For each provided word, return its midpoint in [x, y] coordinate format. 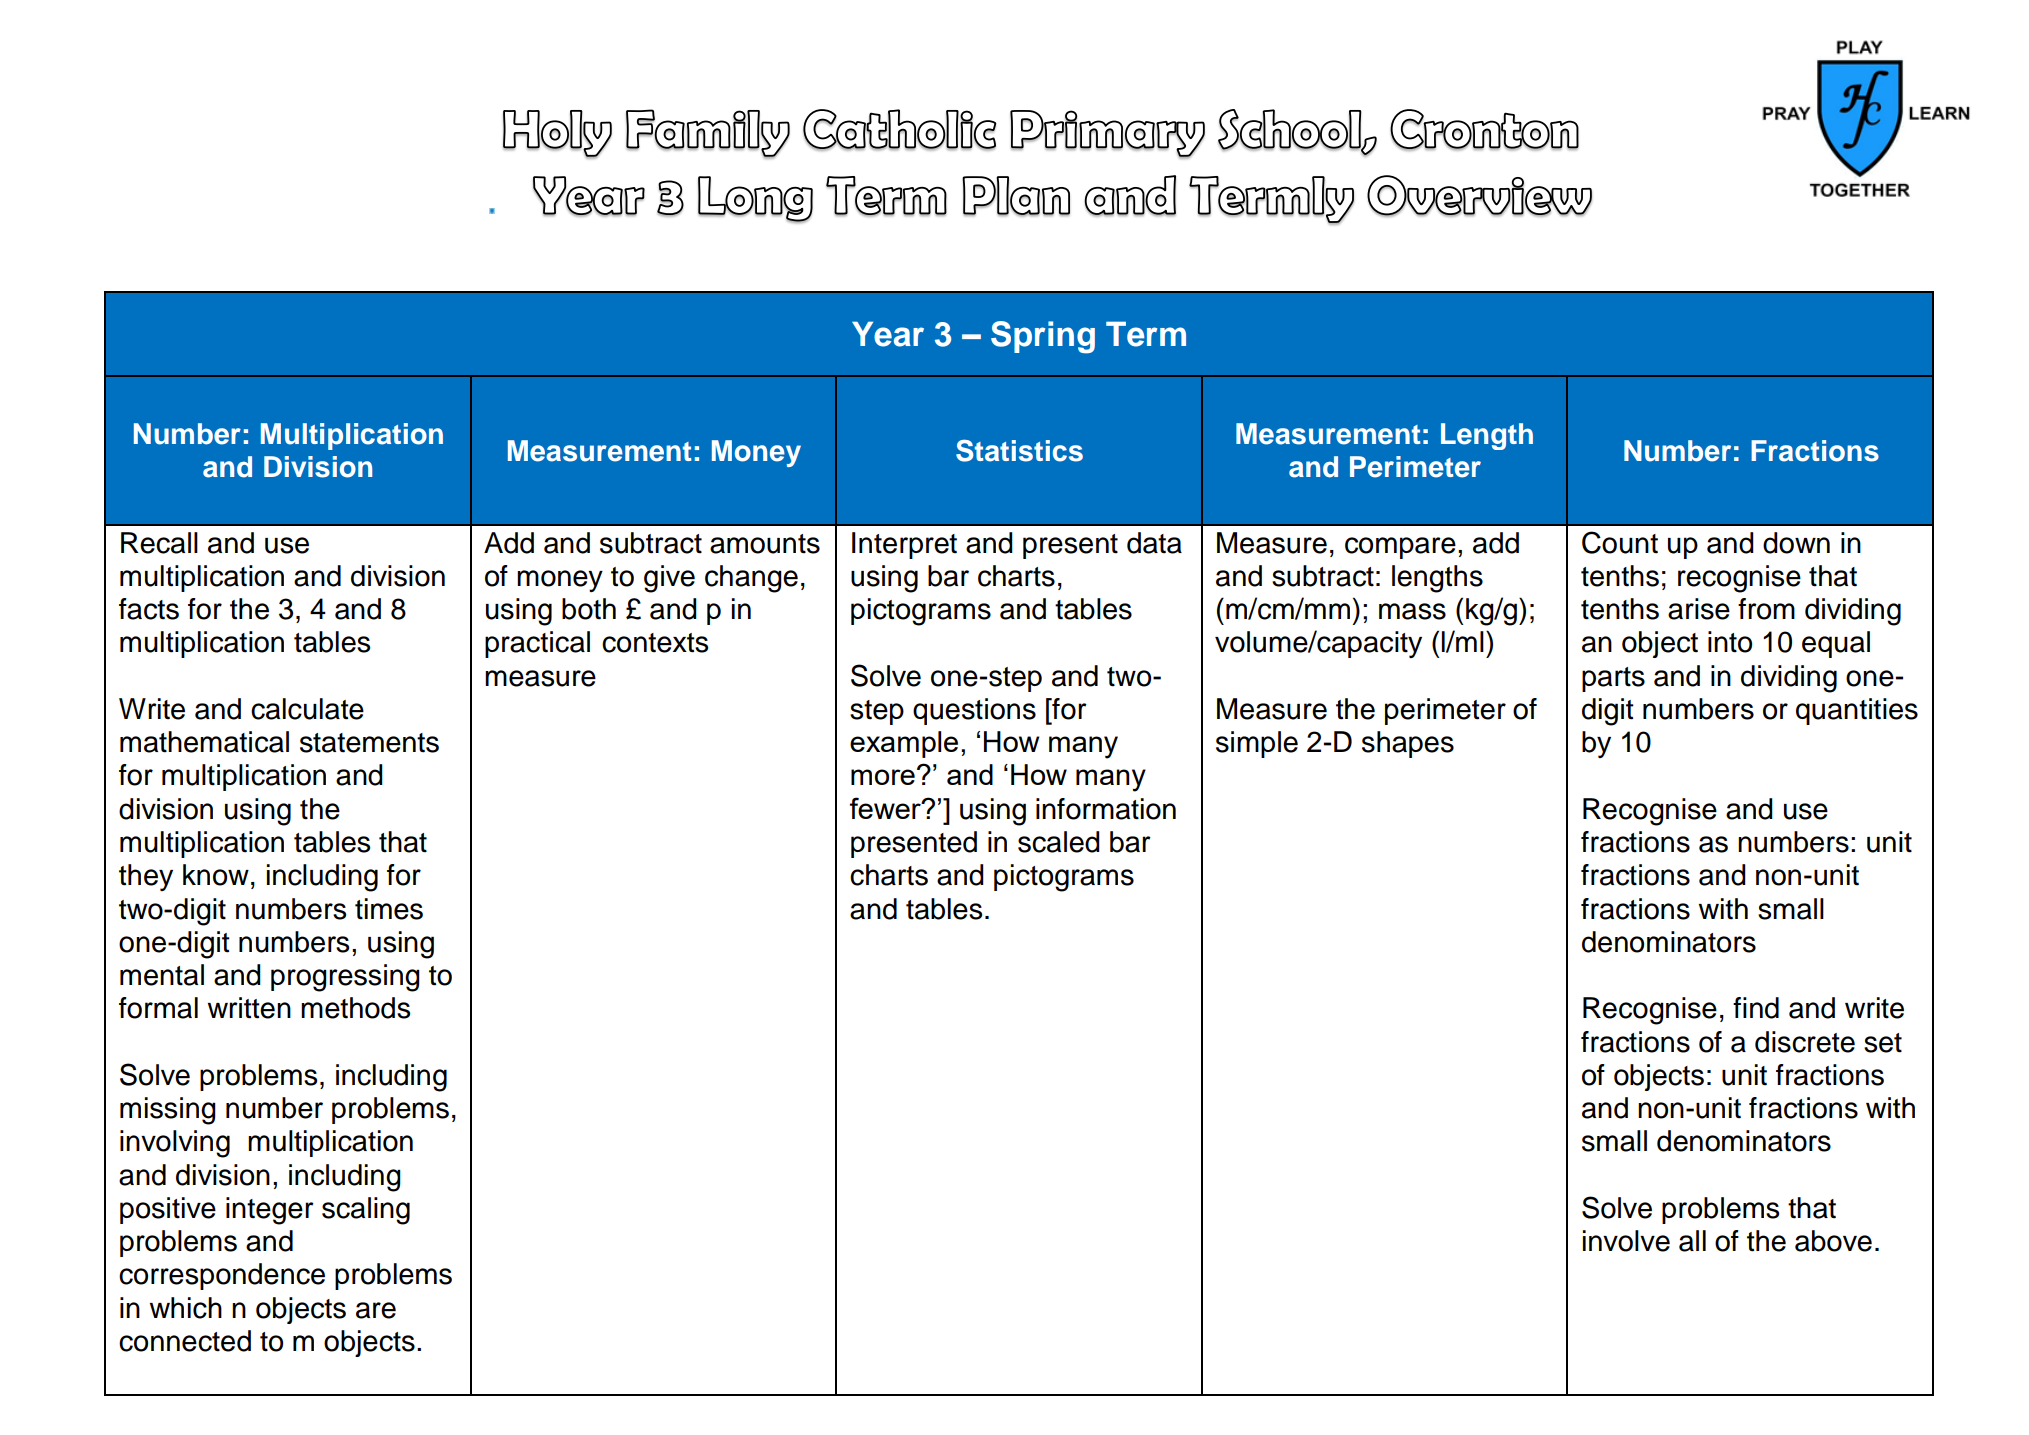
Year [888, 334]
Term [1146, 334]
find [1756, 1008]
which [185, 1308]
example [904, 744]
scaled [1059, 842]
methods [355, 1008]
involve [1626, 1241]
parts [1613, 679]
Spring [1043, 337]
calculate [307, 709]
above [1833, 1241]
